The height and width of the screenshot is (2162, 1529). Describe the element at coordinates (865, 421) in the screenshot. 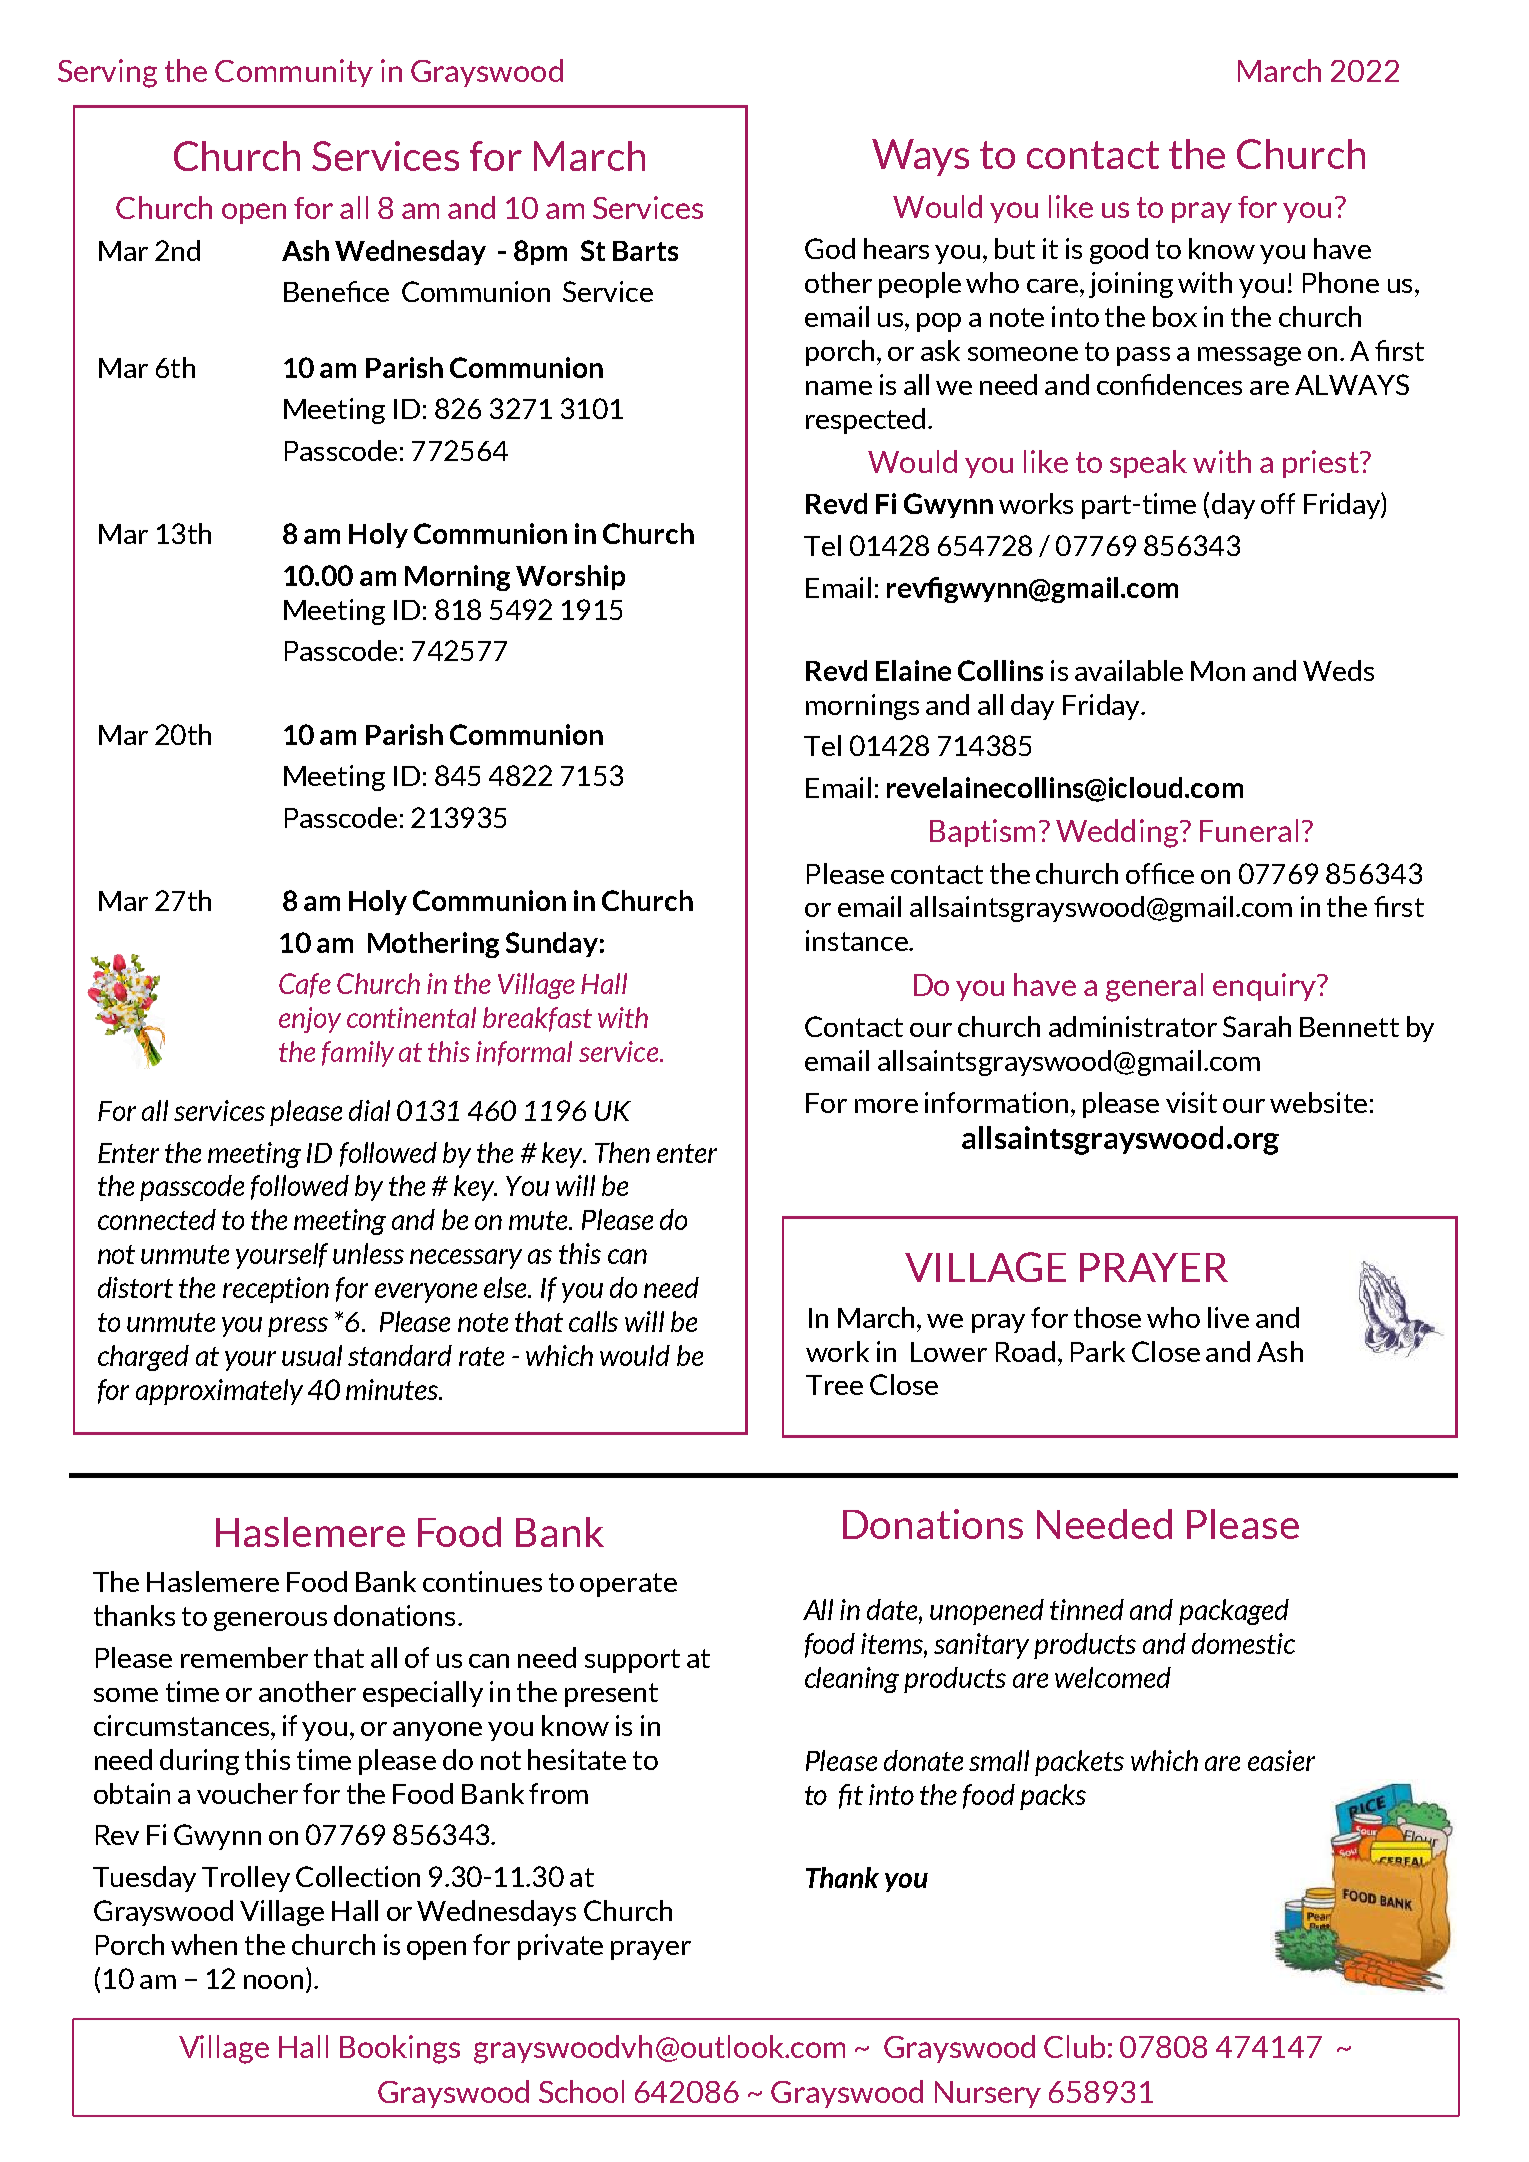

I see `respected` at that location.
